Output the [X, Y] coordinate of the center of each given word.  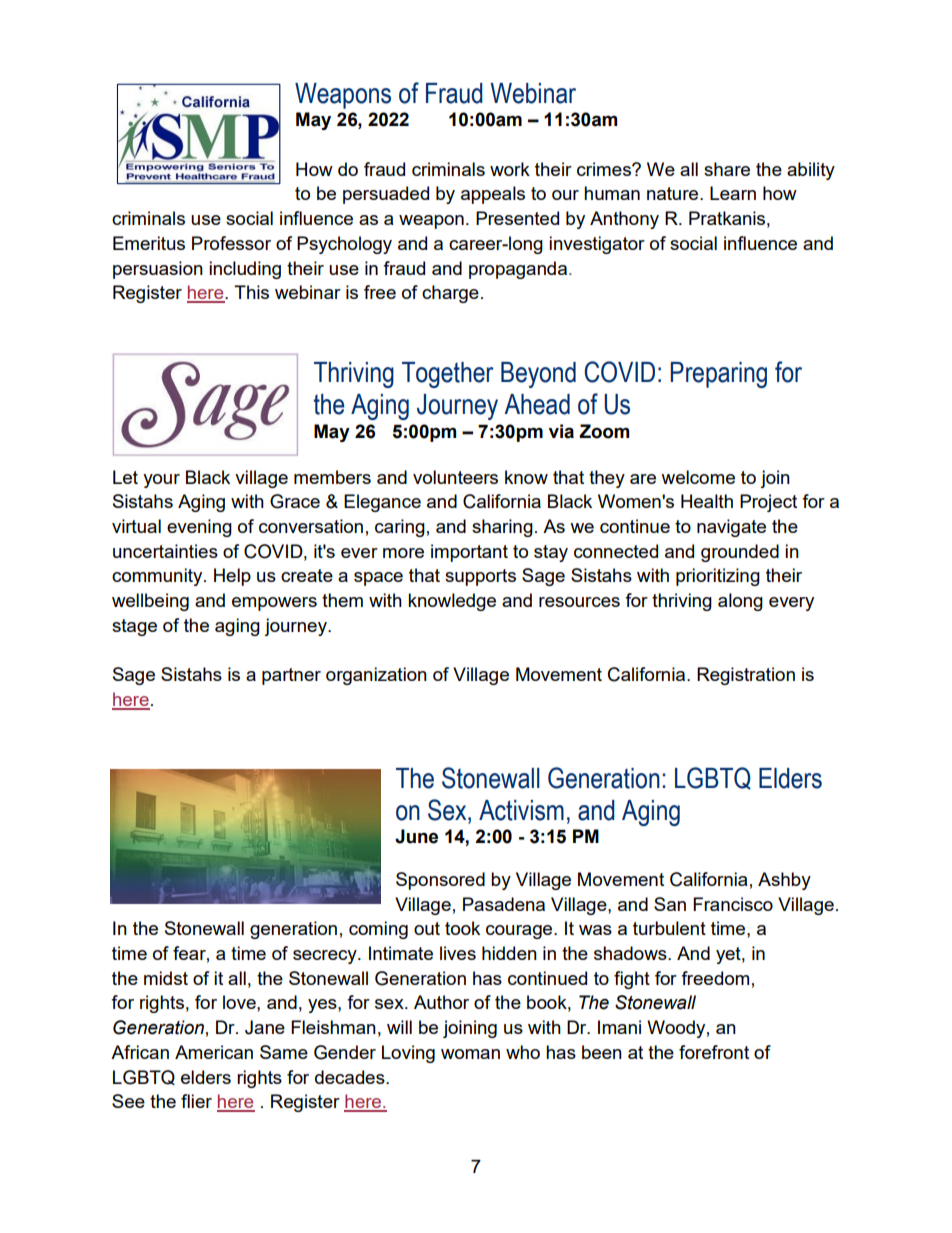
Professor [231, 243]
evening [199, 528]
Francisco [733, 904]
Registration [746, 676]
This [251, 292]
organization [376, 676]
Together [448, 375]
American [214, 1052]
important [469, 553]
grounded [740, 553]
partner [291, 676]
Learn [733, 193]
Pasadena [504, 904]
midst [166, 978]
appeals [493, 195]
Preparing [718, 375]
